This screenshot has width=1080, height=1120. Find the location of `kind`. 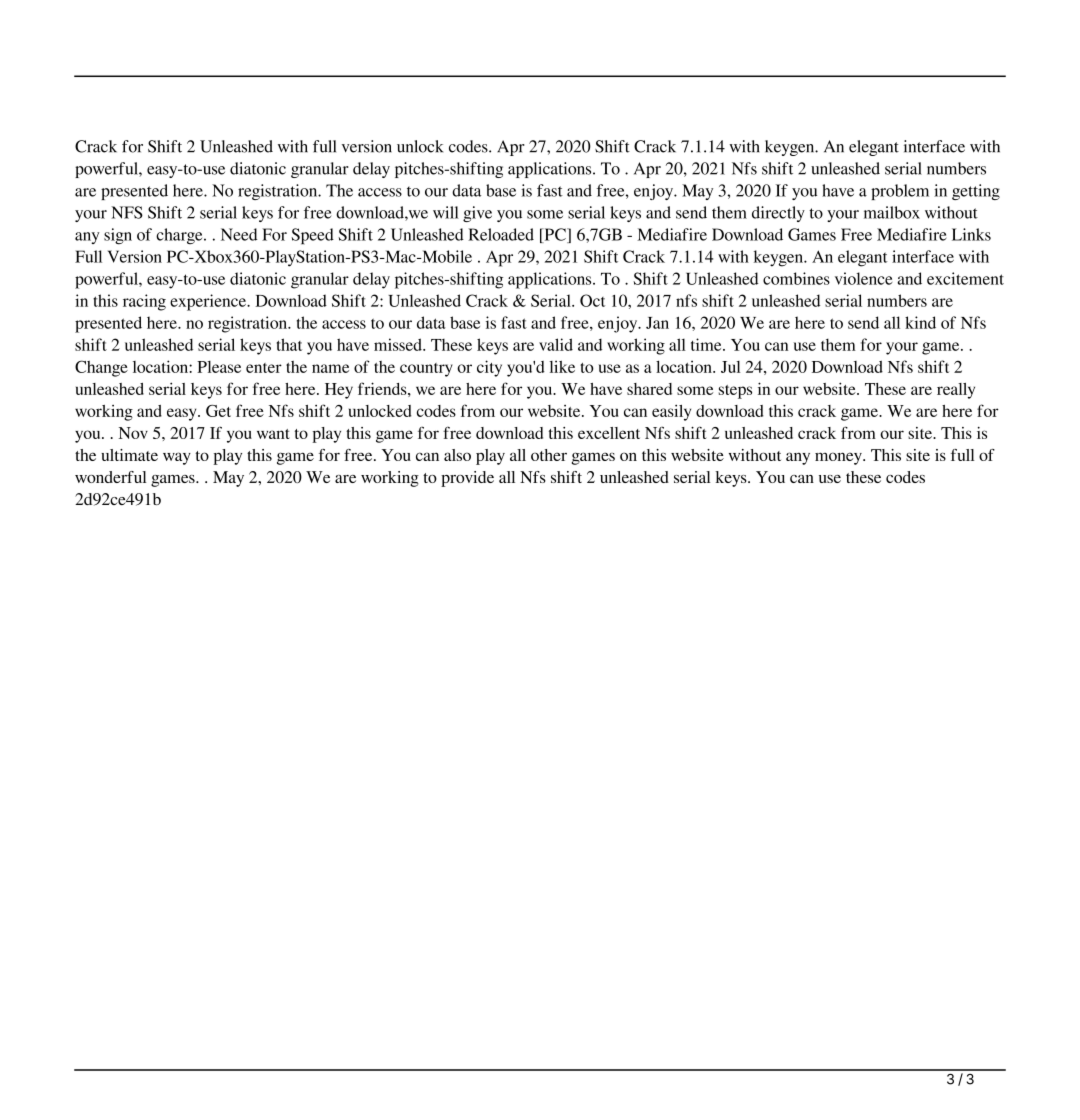

kind is located at coordinates (920, 322).
